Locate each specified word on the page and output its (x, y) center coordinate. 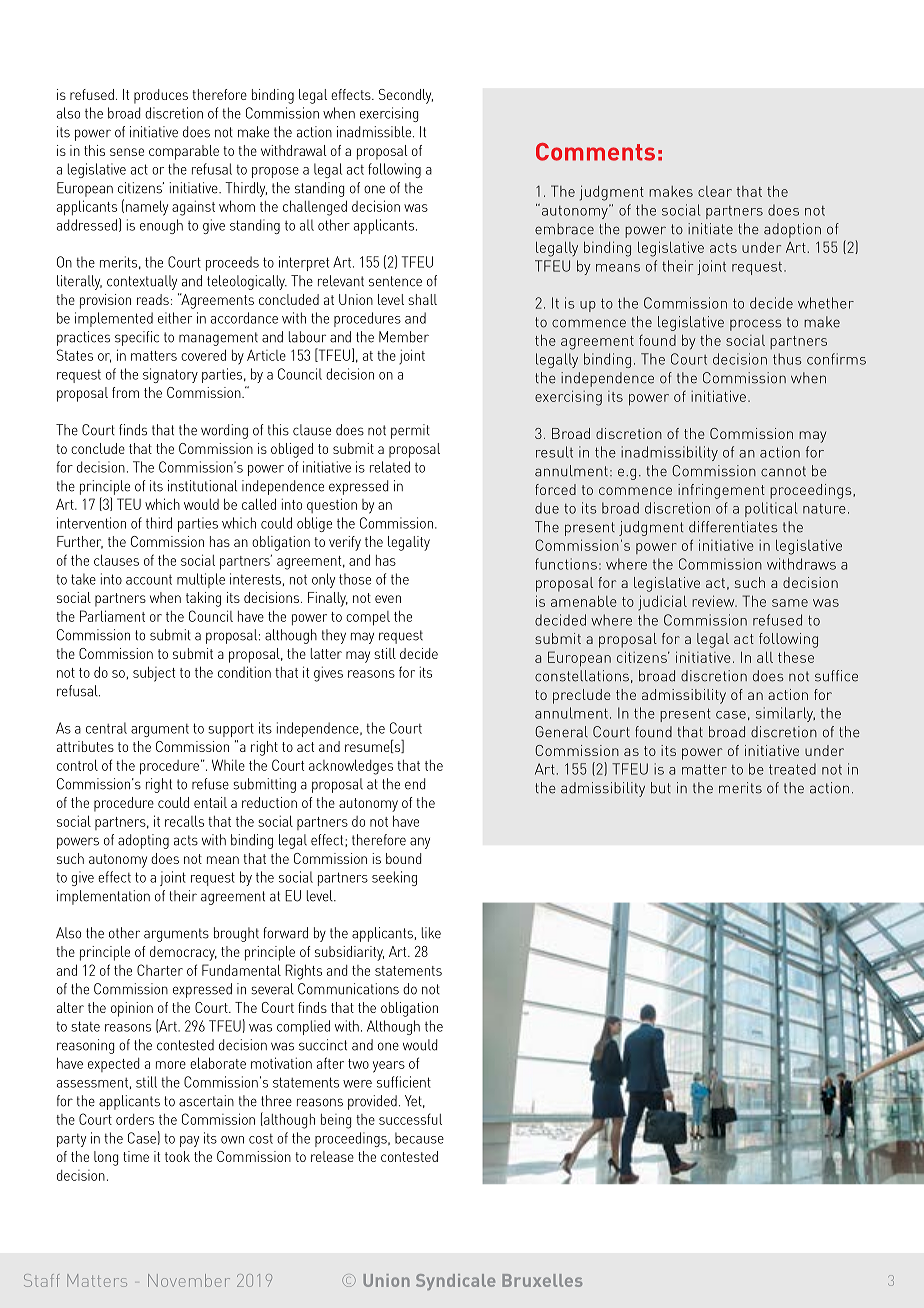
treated (792, 769)
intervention (91, 523)
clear (715, 191)
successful (410, 1119)
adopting (143, 841)
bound (403, 858)
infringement (721, 491)
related (390, 467)
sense (127, 152)
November (189, 1280)
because (419, 1138)
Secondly (406, 96)
